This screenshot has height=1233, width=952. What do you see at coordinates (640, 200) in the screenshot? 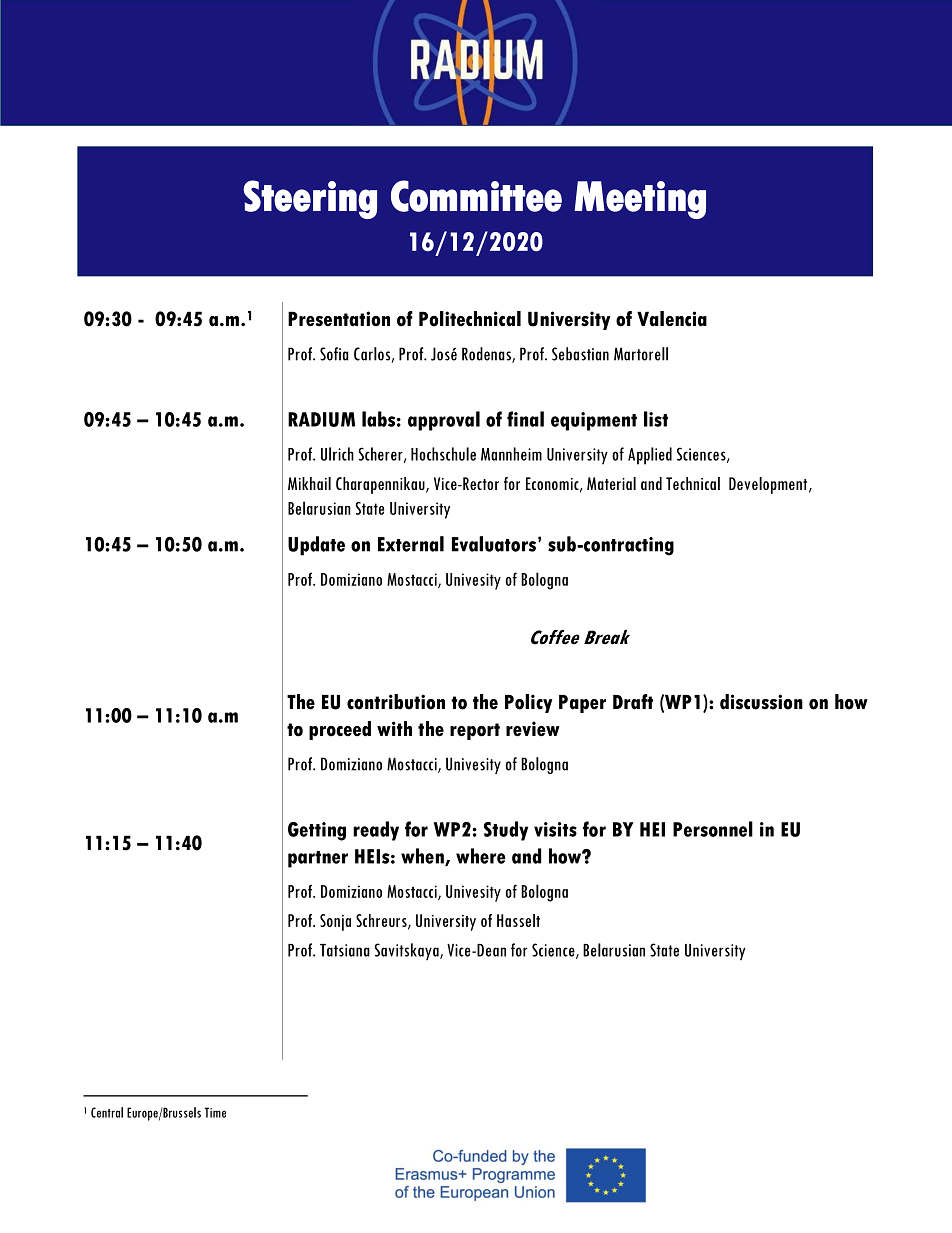
I see `Meeting` at bounding box center [640, 200].
